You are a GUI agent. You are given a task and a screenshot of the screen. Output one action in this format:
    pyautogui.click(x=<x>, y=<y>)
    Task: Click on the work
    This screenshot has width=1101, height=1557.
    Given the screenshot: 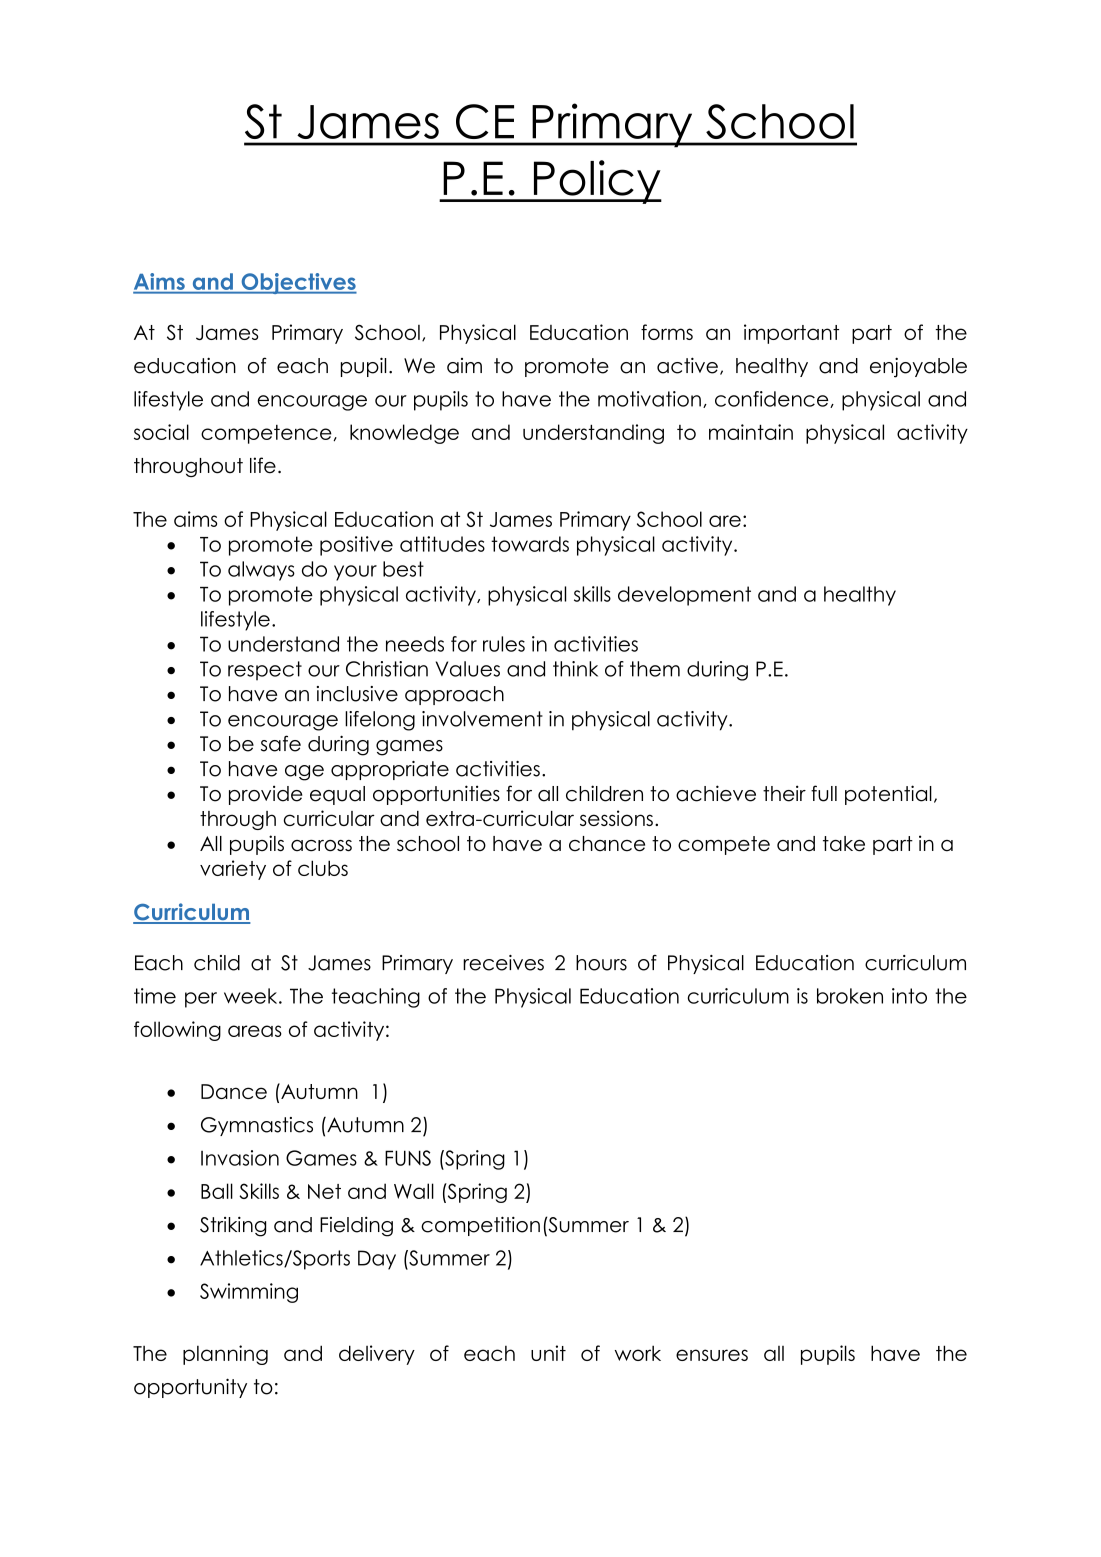 What is the action you would take?
    pyautogui.click(x=638, y=1353)
